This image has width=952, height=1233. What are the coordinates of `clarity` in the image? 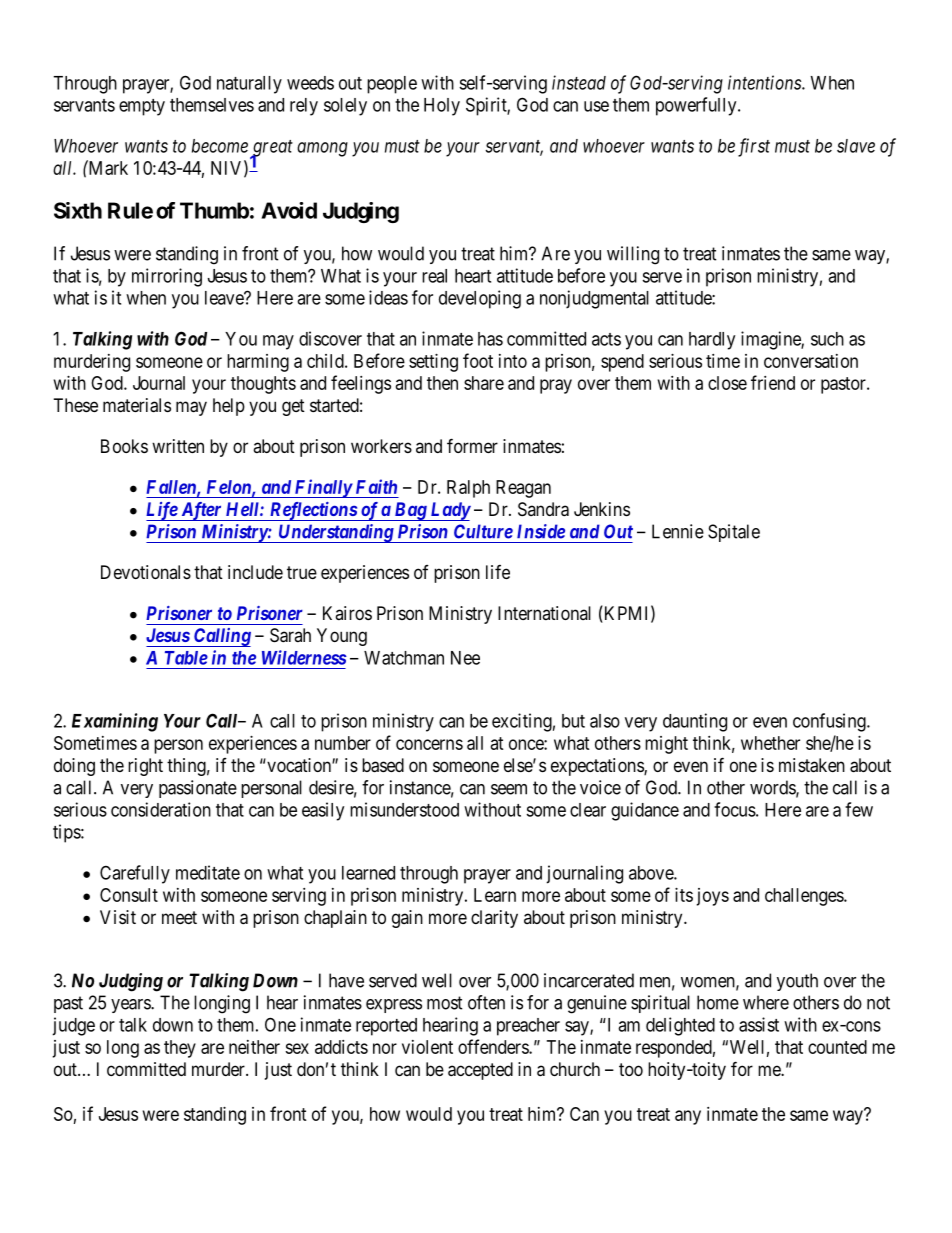 It's located at (494, 919).
